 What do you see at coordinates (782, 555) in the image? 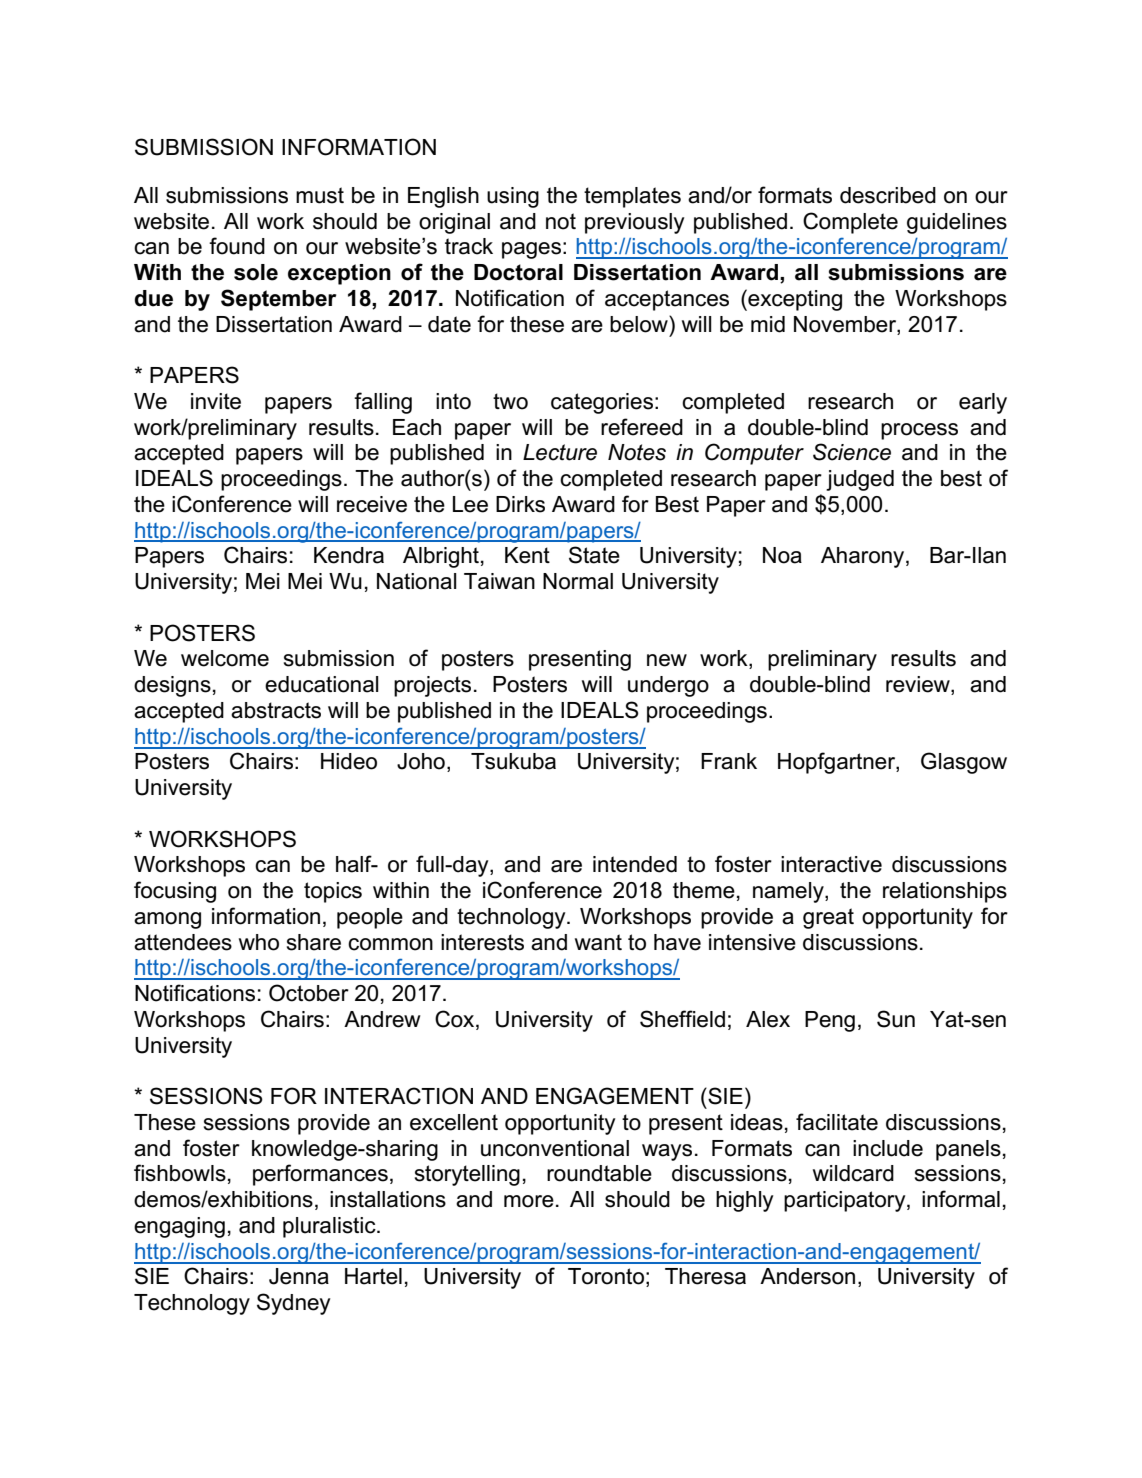
I see `Noa` at bounding box center [782, 555].
